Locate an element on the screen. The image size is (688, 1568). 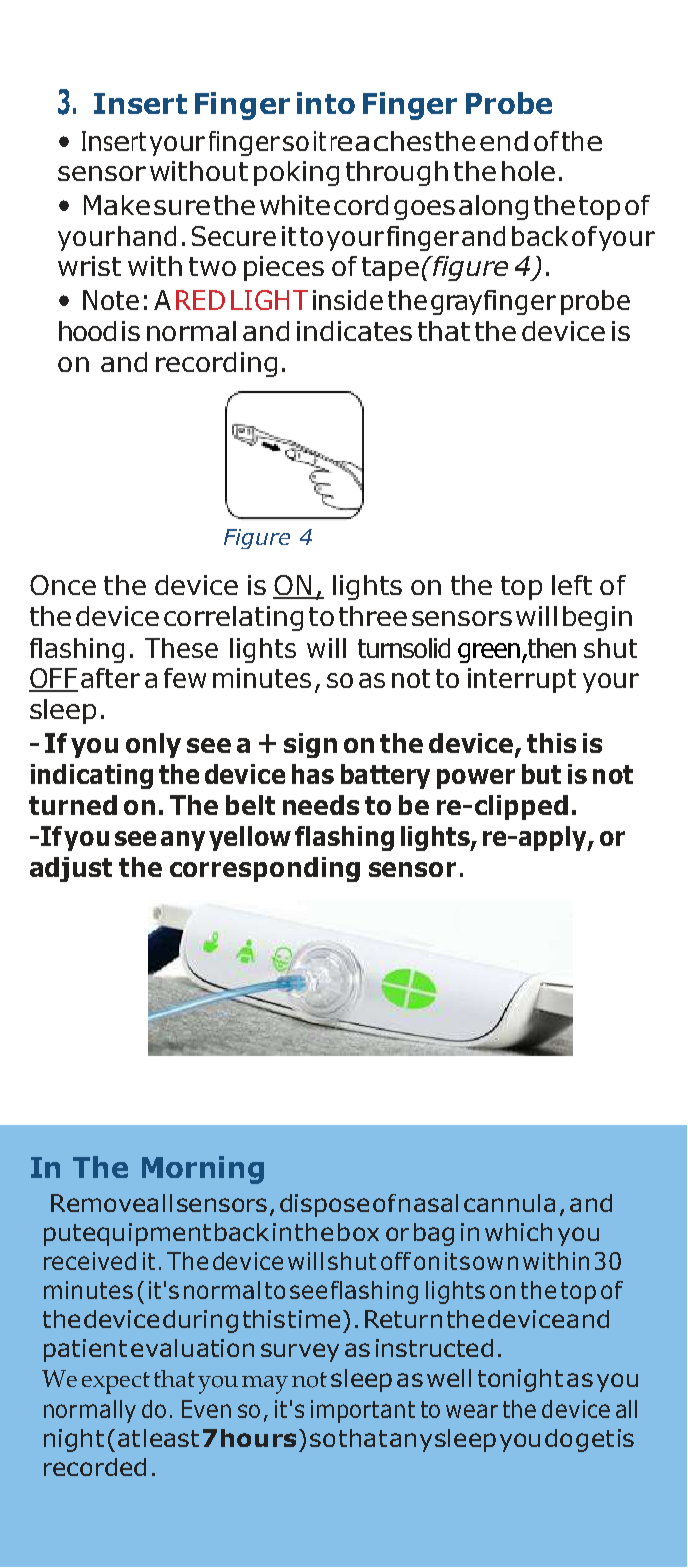
pieces is located at coordinates (284, 268).
